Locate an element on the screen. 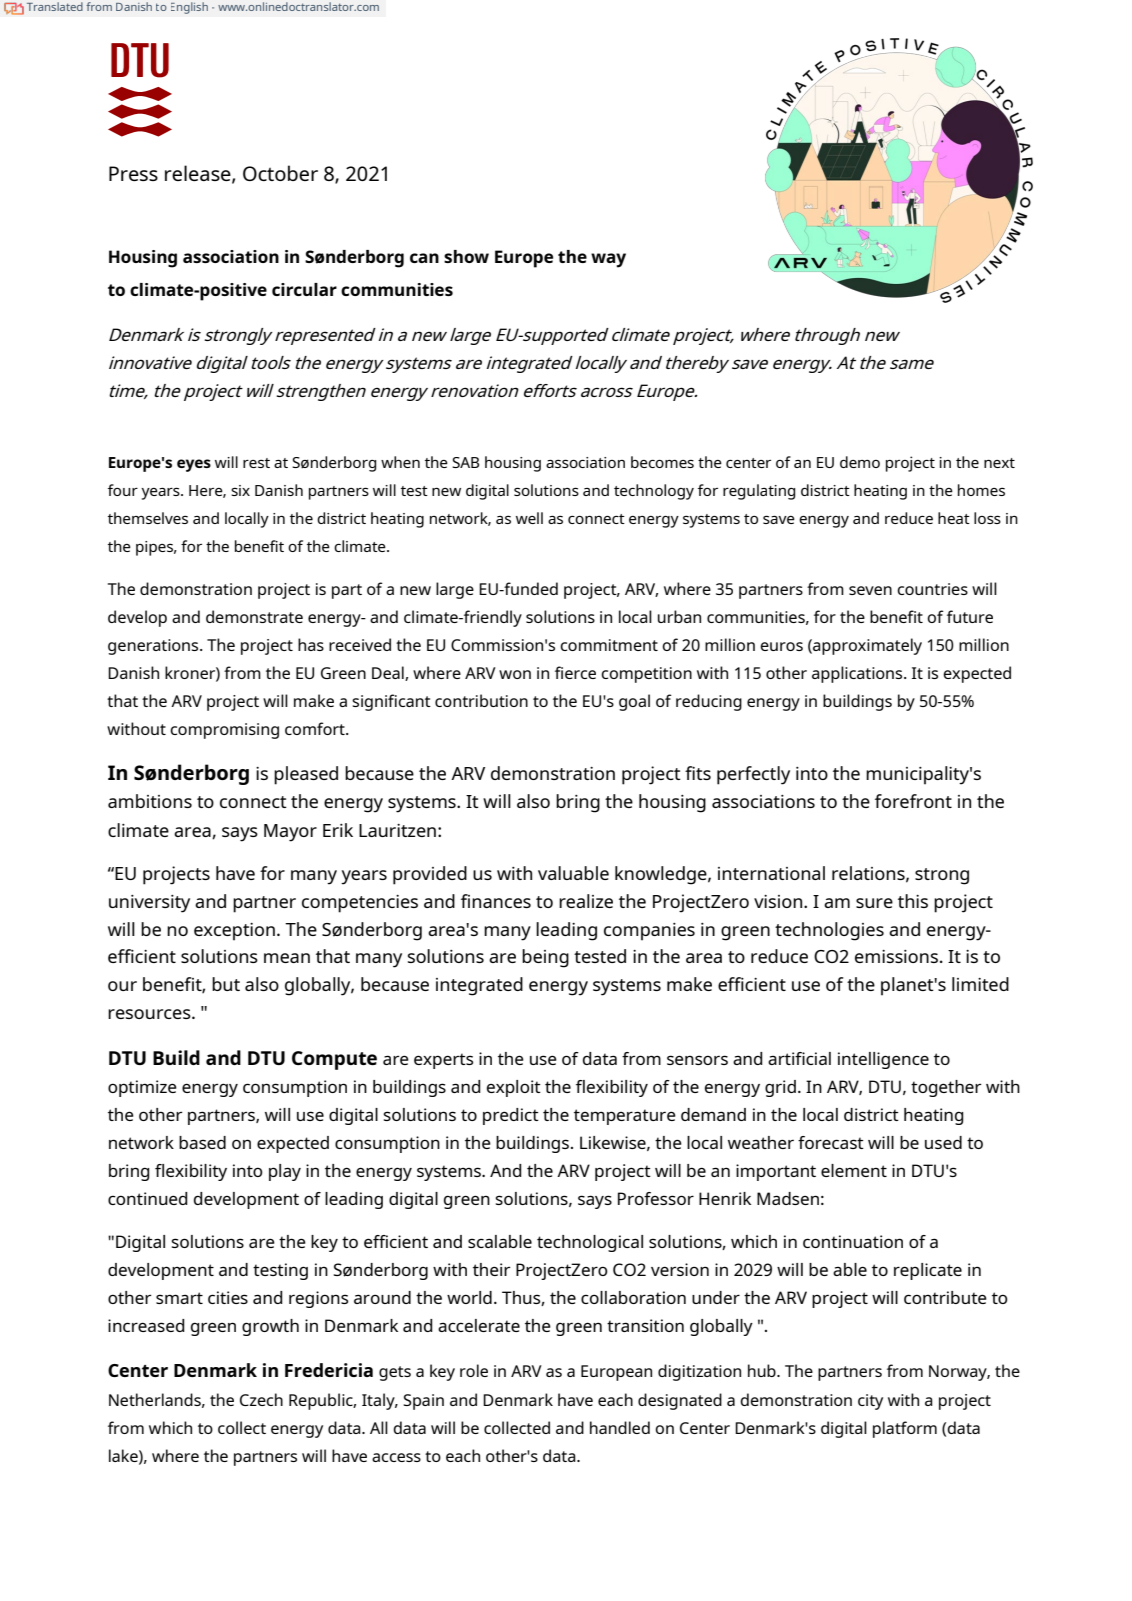 Image resolution: width=1132 pixels, height=1601 pixels. university is located at coordinates (149, 904).
